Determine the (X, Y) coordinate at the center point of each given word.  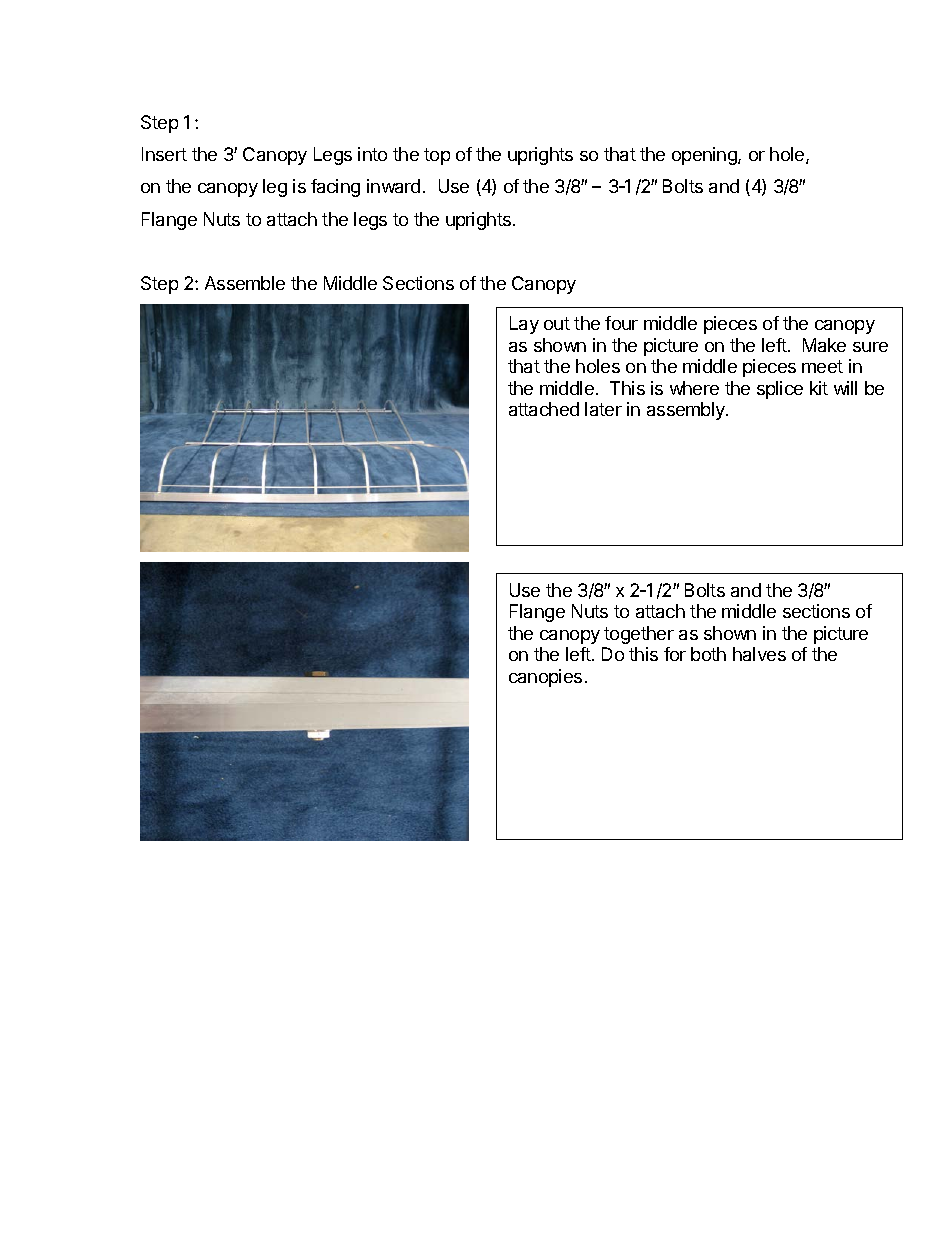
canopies (545, 678)
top (437, 156)
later (603, 409)
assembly (687, 411)
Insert (164, 154)
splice (780, 390)
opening (705, 156)
